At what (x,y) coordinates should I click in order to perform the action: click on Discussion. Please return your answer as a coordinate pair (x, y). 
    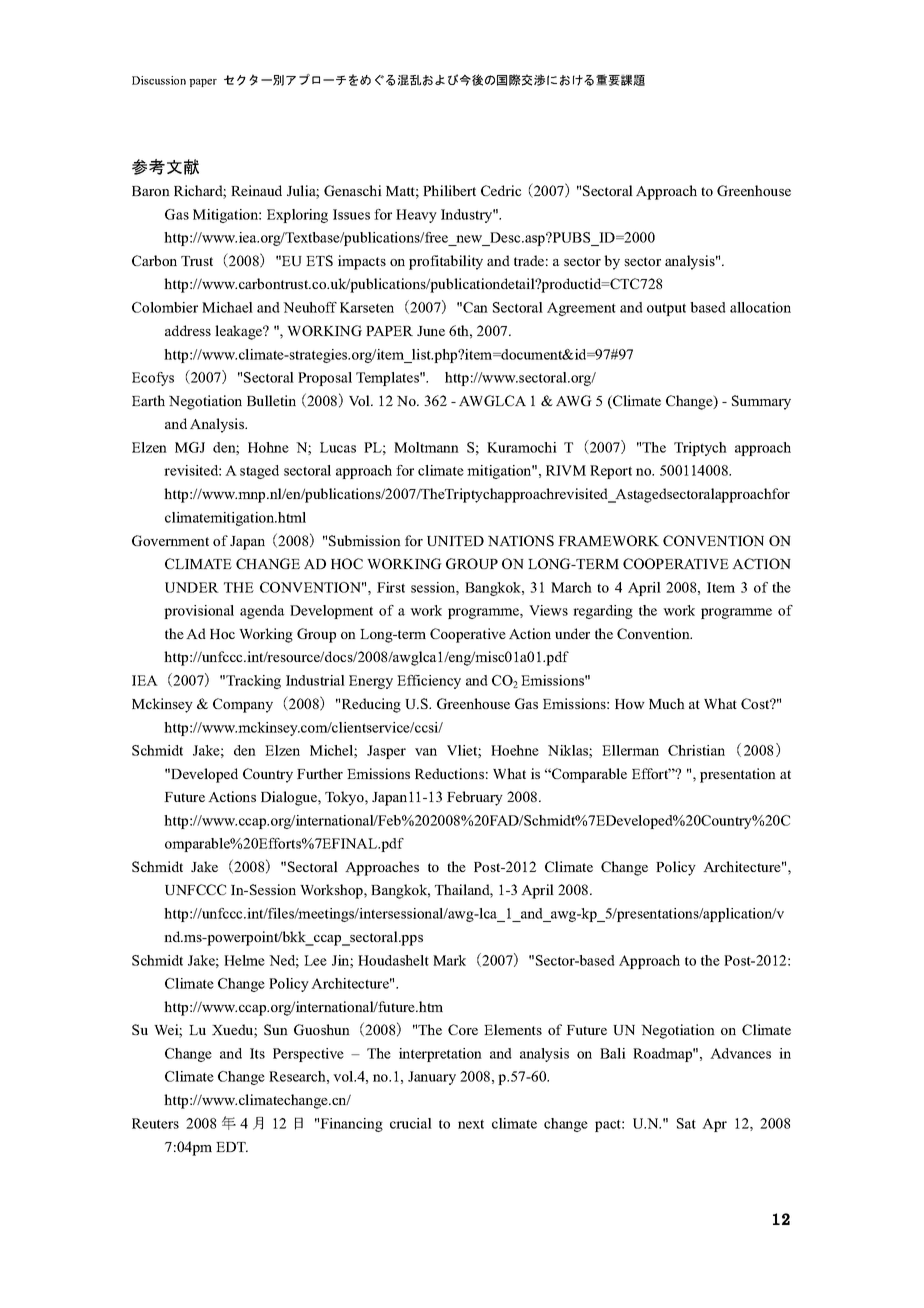
    Looking at the image, I should click on (159, 80).
